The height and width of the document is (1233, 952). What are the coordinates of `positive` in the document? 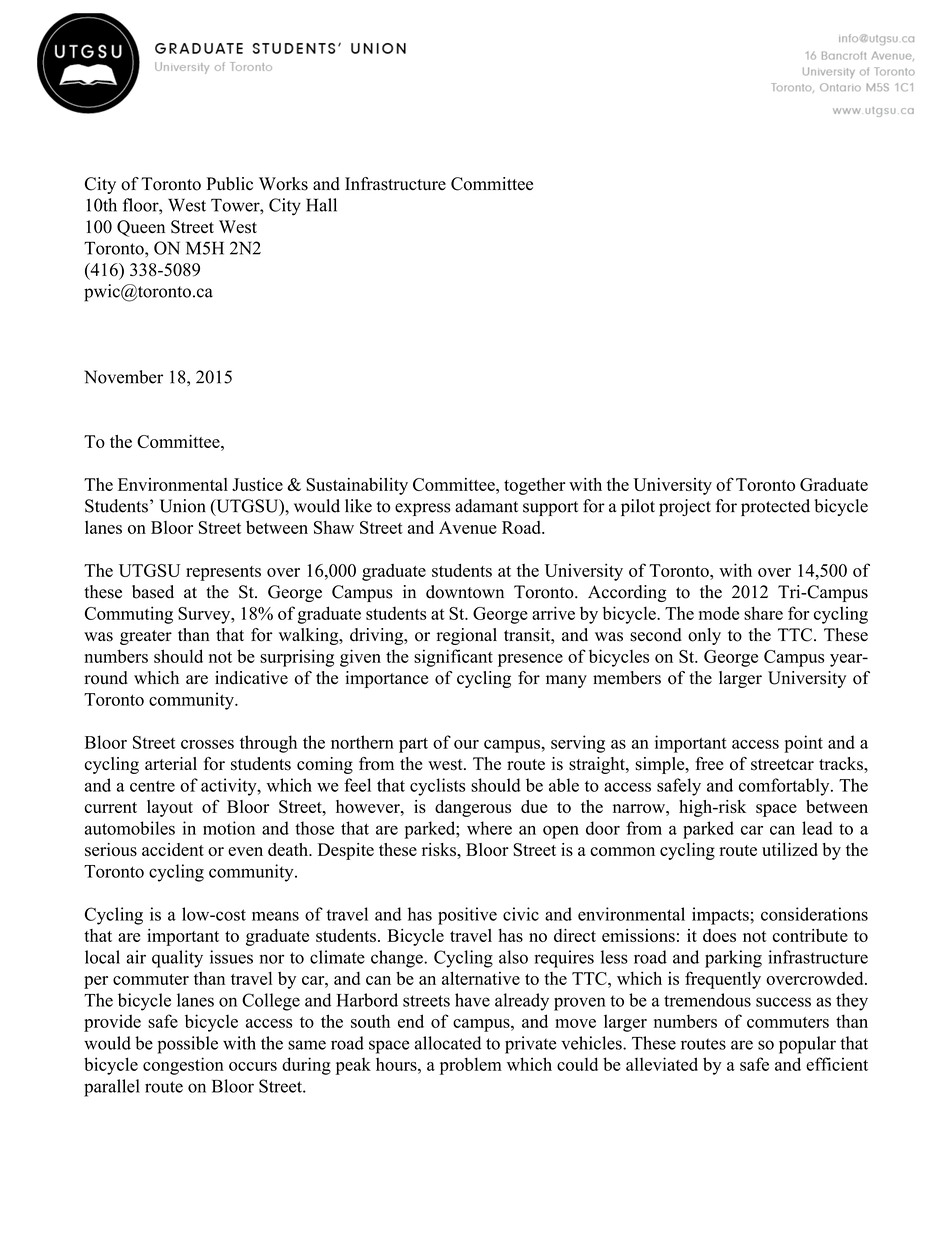 It's located at (467, 916).
